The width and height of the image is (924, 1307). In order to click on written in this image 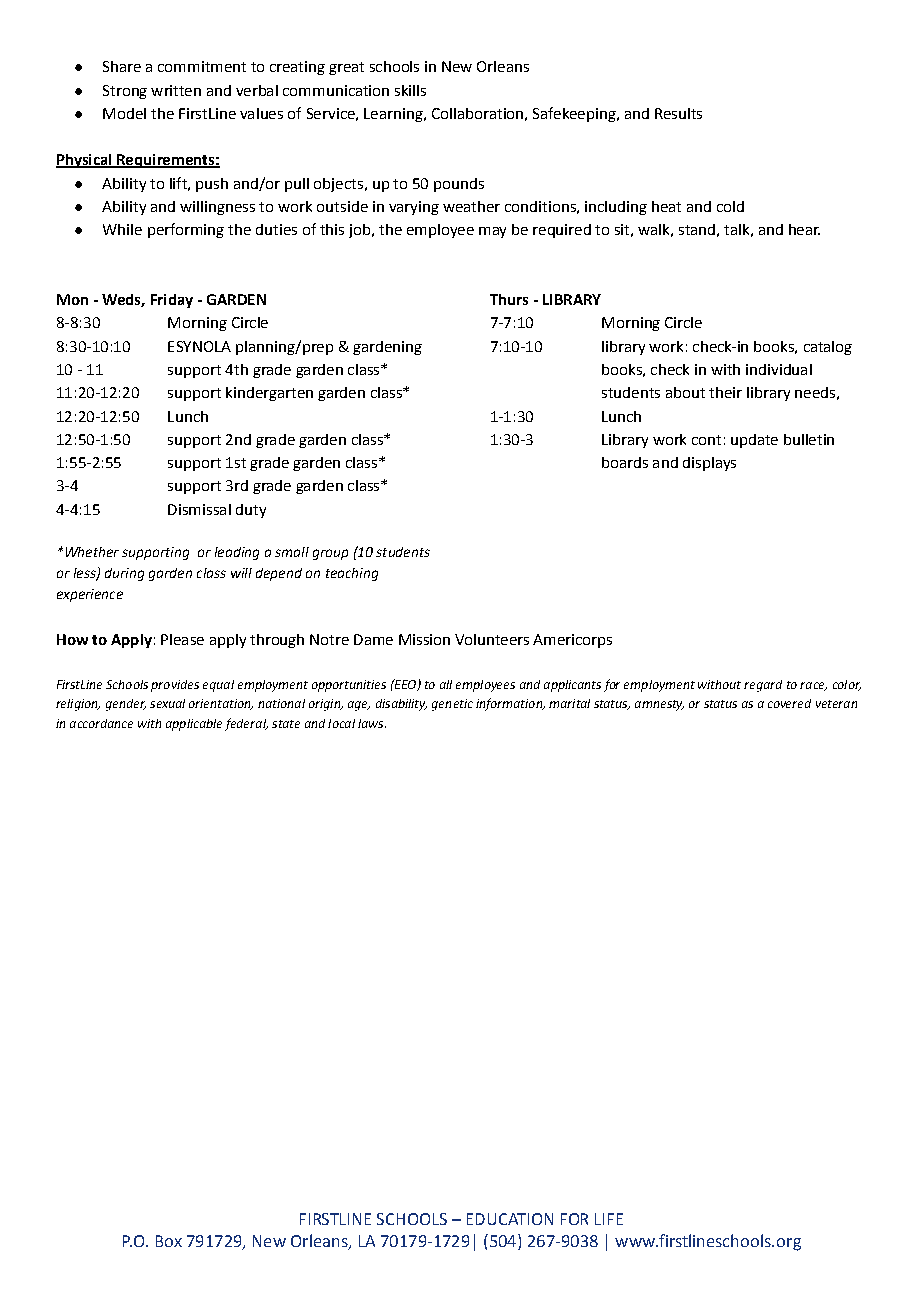, I will do `click(176, 90)`.
